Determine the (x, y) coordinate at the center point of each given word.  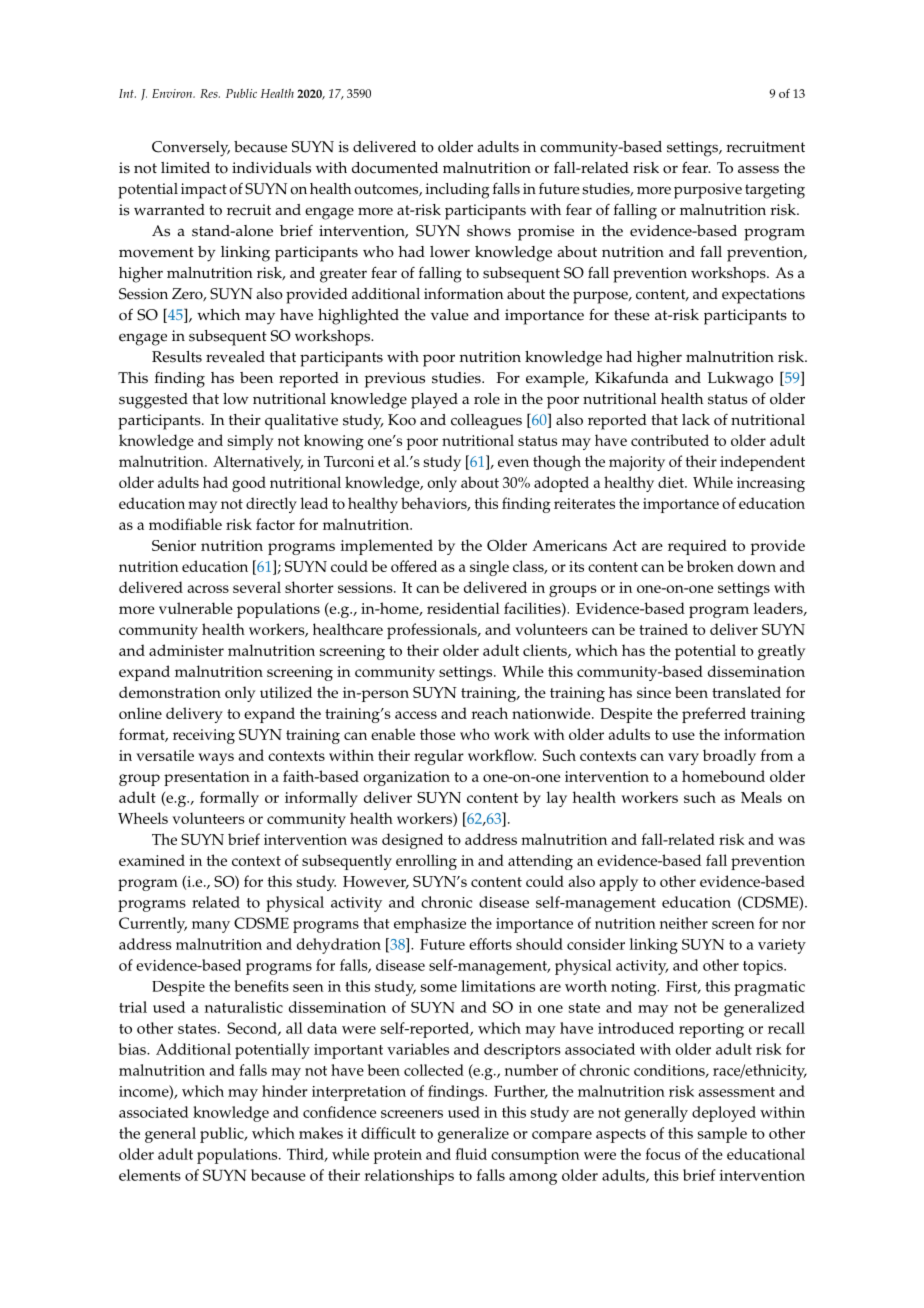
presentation (207, 778)
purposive (708, 191)
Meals (761, 797)
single (489, 568)
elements (150, 1175)
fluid (471, 1154)
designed (412, 841)
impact (204, 191)
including (457, 191)
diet (672, 482)
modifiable (185, 524)
